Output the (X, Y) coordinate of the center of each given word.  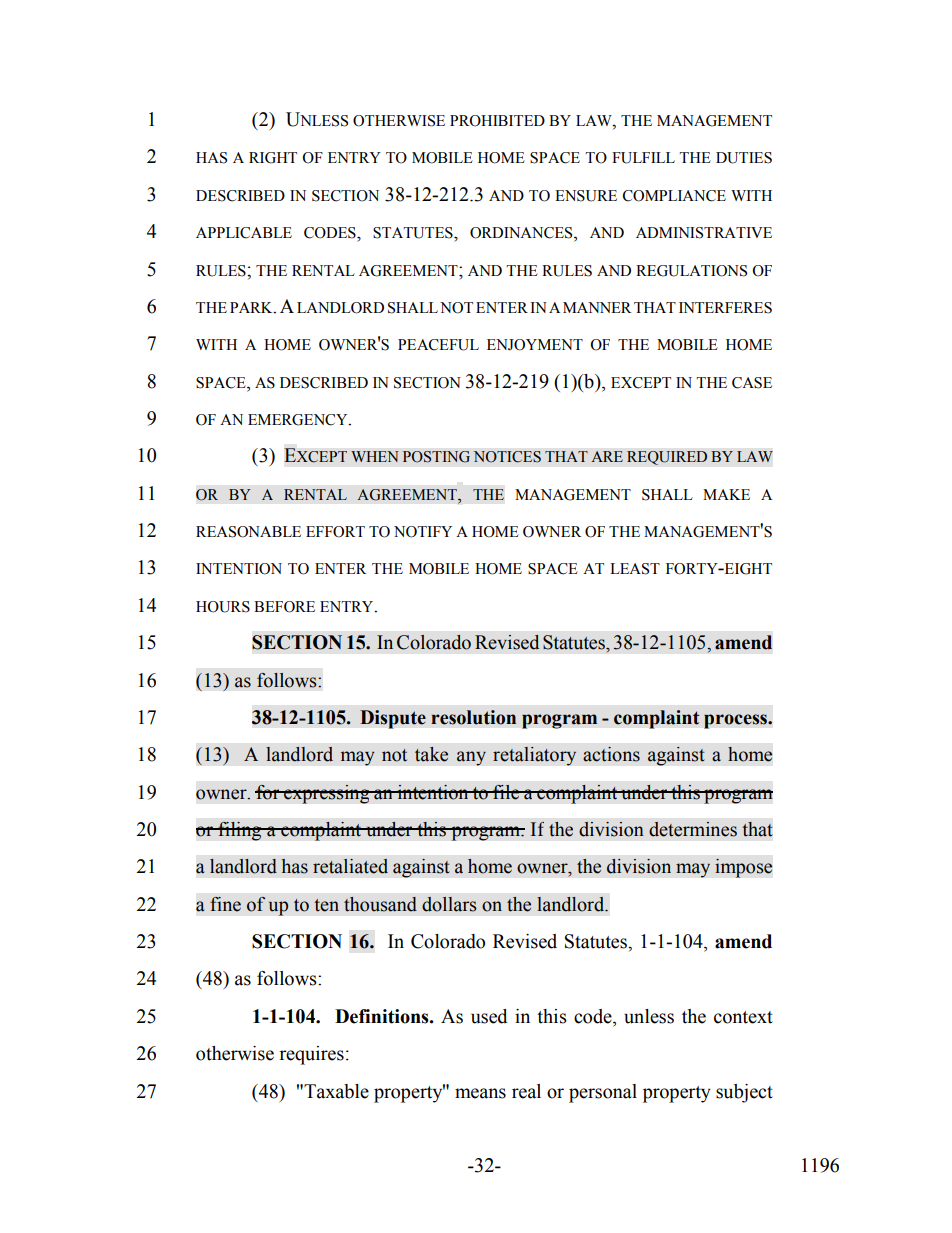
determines (693, 829)
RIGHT (273, 158)
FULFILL (643, 158)
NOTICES (507, 457)
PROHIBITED (497, 121)
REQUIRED (667, 458)
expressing (327, 794)
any (471, 758)
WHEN (375, 456)
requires (311, 1055)
